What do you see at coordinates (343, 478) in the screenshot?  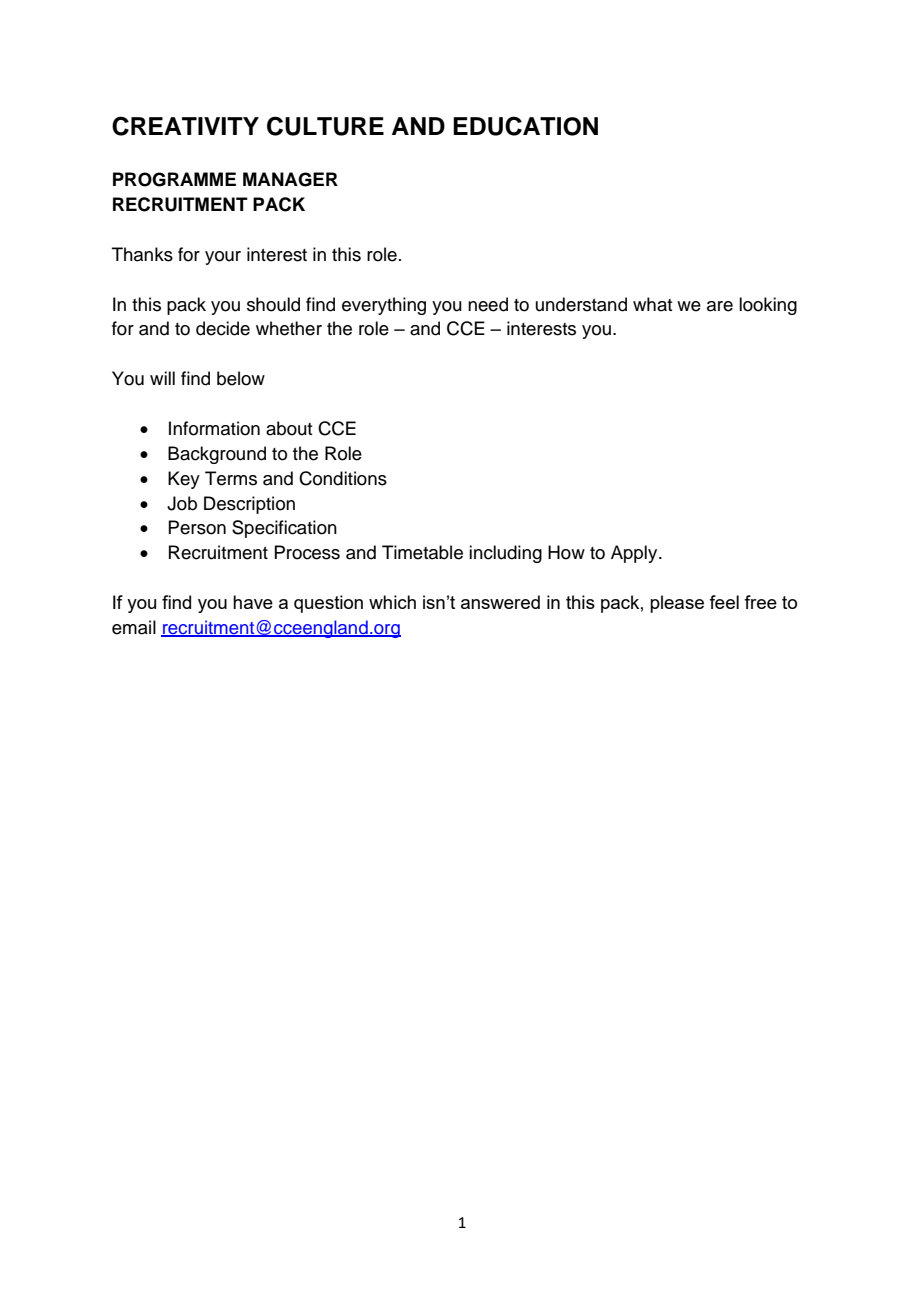 I see `Conditions` at bounding box center [343, 478].
